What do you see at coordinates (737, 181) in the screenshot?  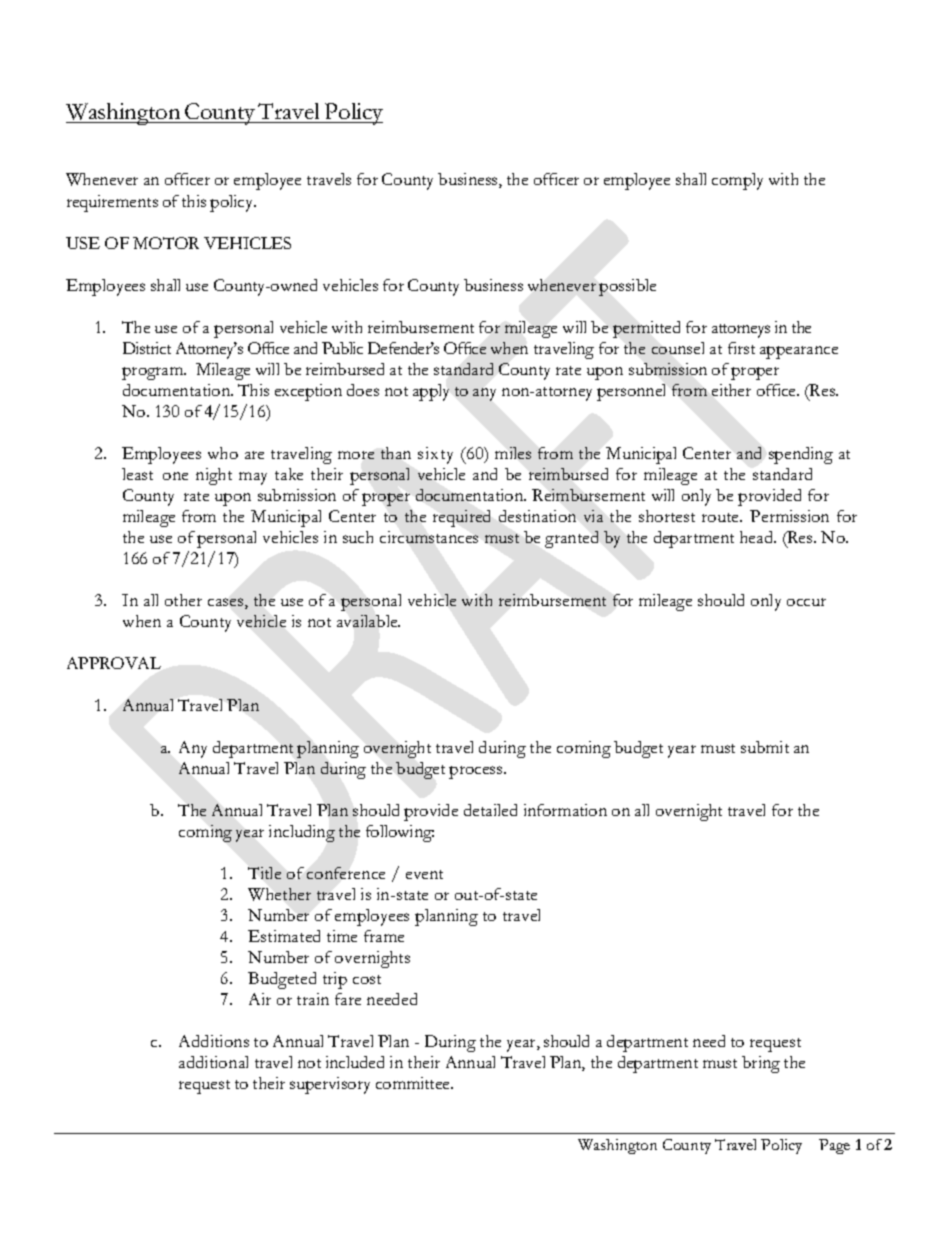 I see `comply` at bounding box center [737, 181].
